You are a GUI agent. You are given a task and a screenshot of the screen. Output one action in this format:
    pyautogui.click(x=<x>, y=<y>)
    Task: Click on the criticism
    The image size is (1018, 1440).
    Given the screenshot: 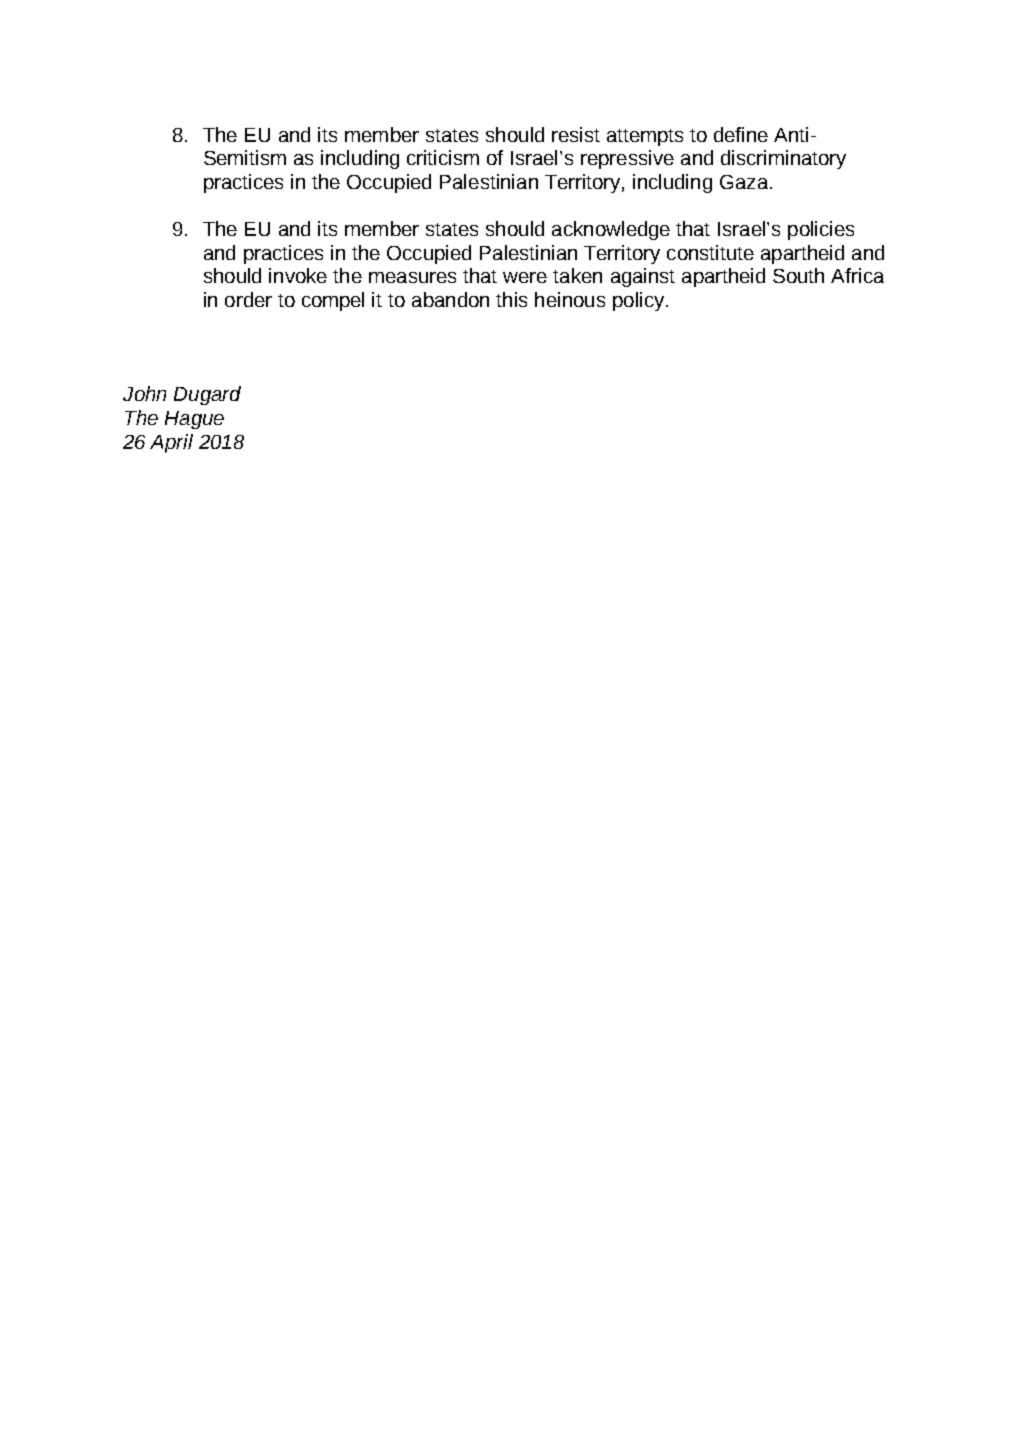 What is the action you would take?
    pyautogui.click(x=443, y=157)
